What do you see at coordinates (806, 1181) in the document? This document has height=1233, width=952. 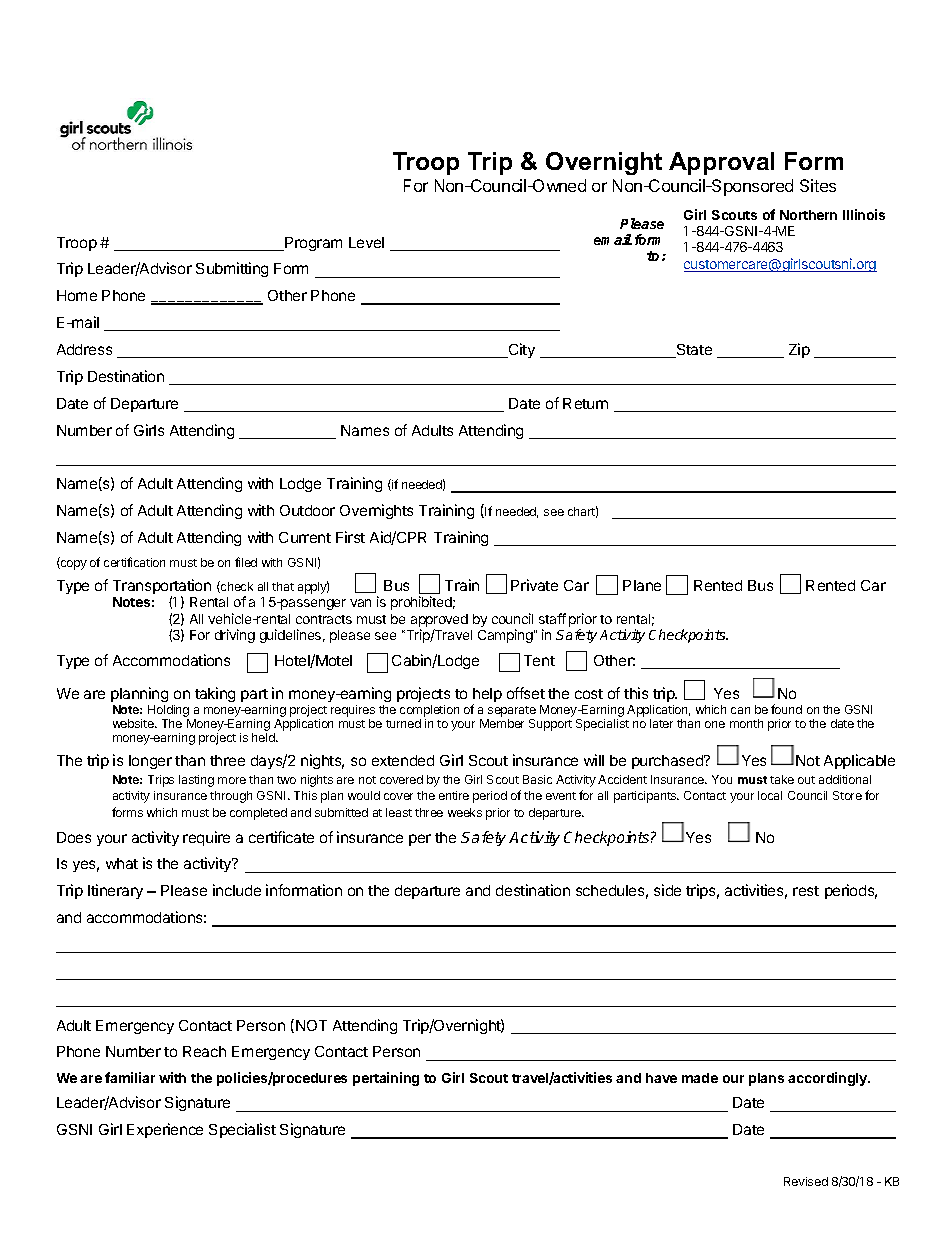 I see `Revised` at bounding box center [806, 1181].
